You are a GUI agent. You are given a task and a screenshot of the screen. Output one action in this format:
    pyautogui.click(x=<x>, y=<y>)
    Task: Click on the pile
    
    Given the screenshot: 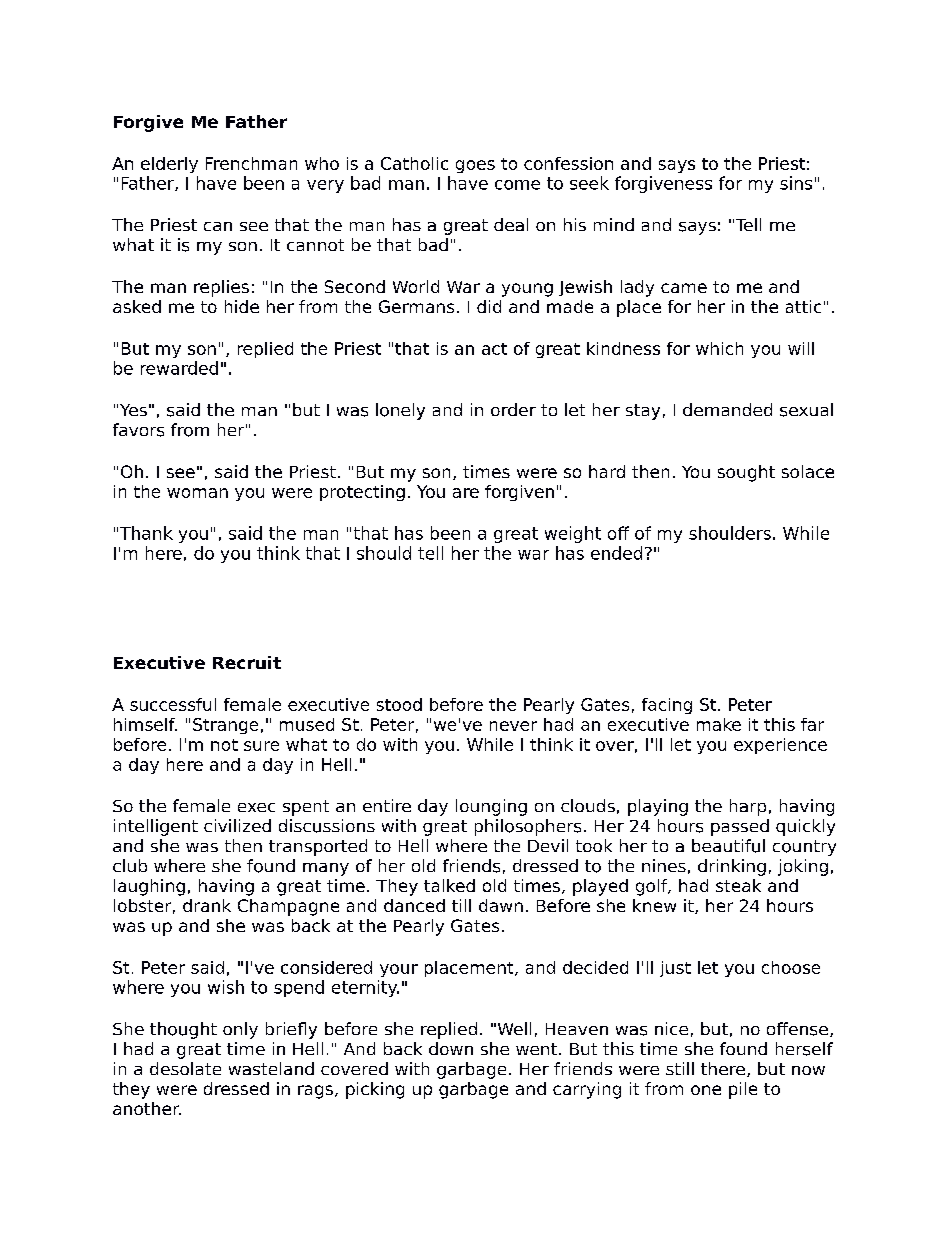 What is the action you would take?
    pyautogui.click(x=743, y=1090)
